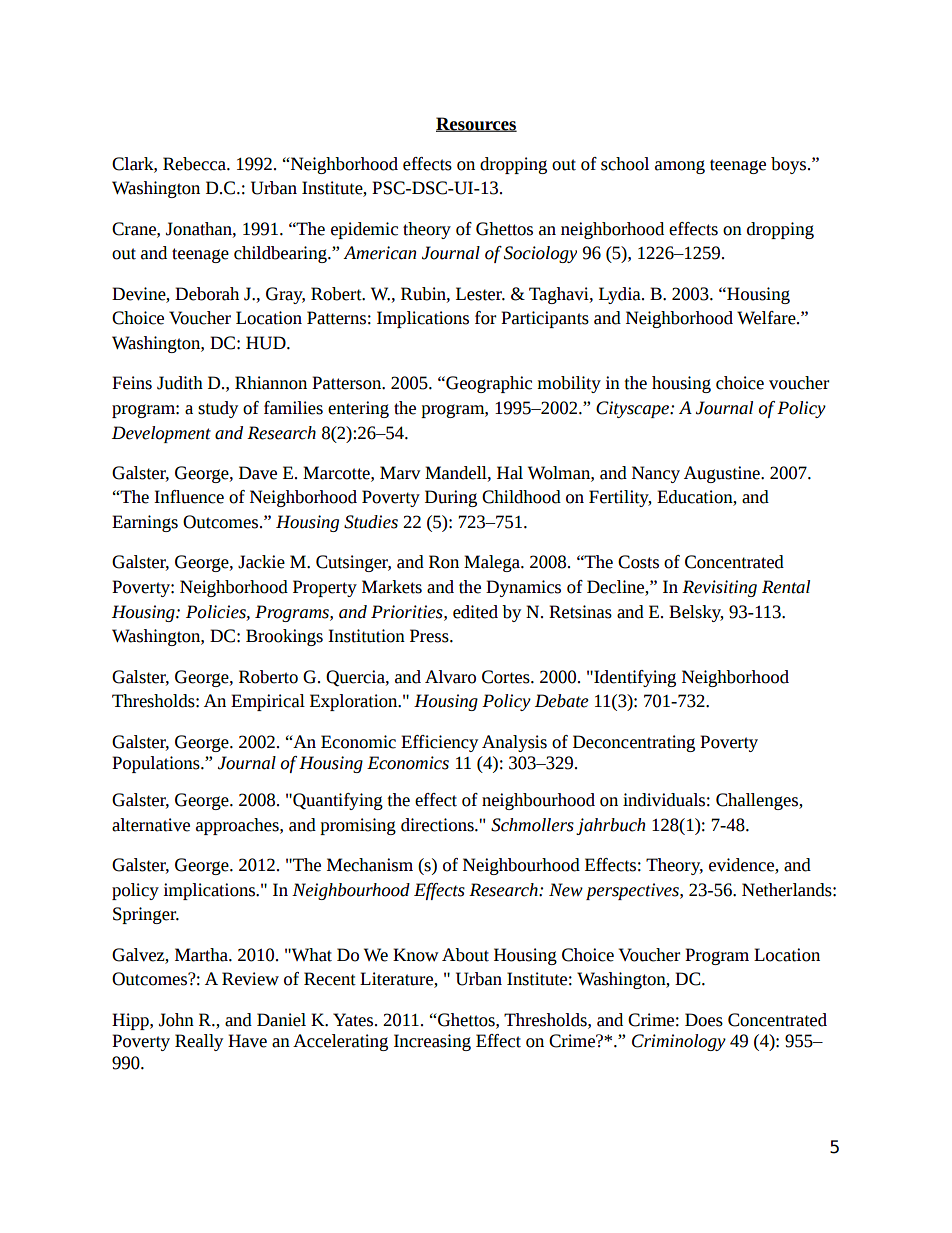 Image resolution: width=952 pixels, height=1233 pixels. I want to click on Resources, so click(476, 124).
